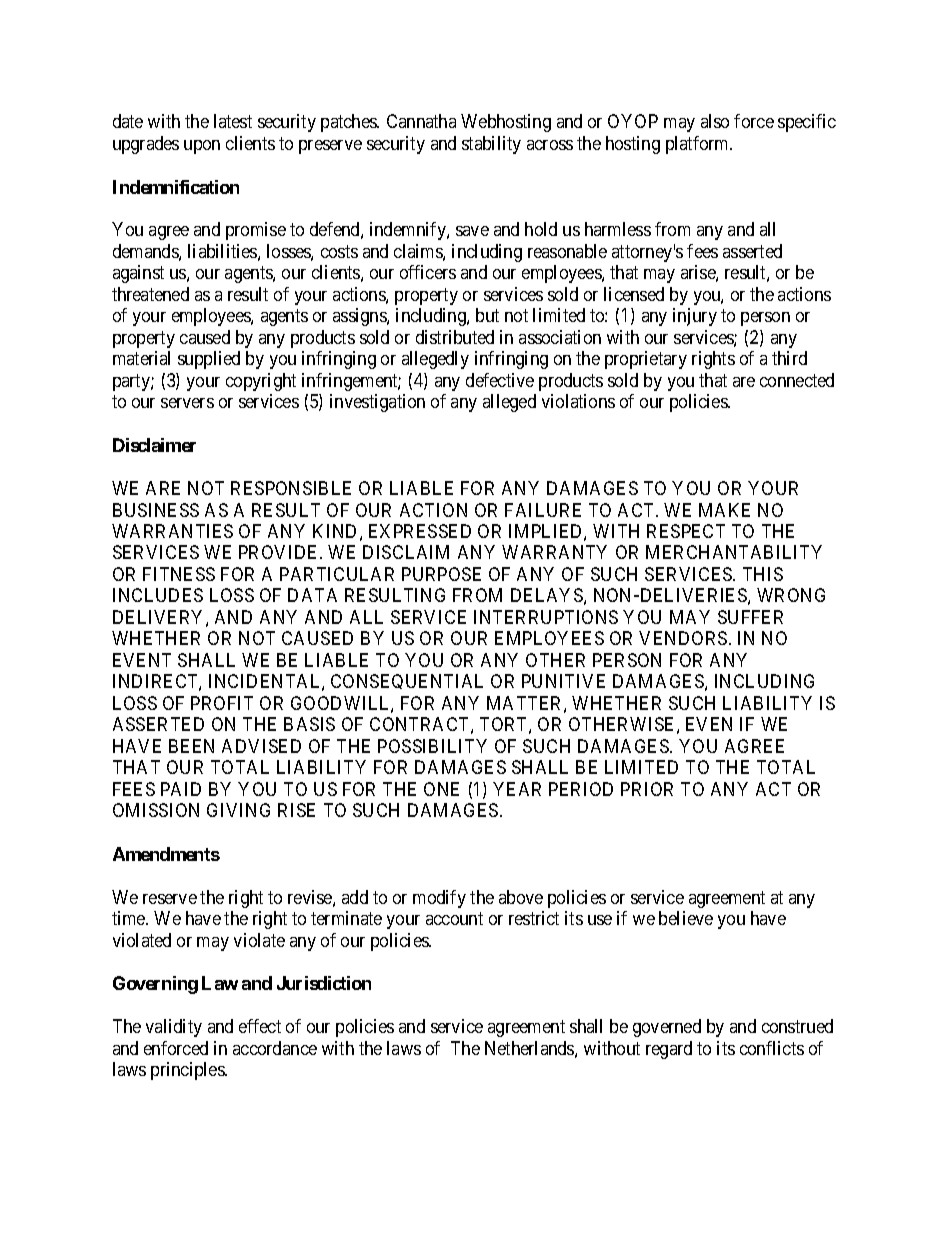 The width and height of the image is (952, 1233). Describe the element at coordinates (324, 983) in the image. I see `Jurisdiction` at that location.
